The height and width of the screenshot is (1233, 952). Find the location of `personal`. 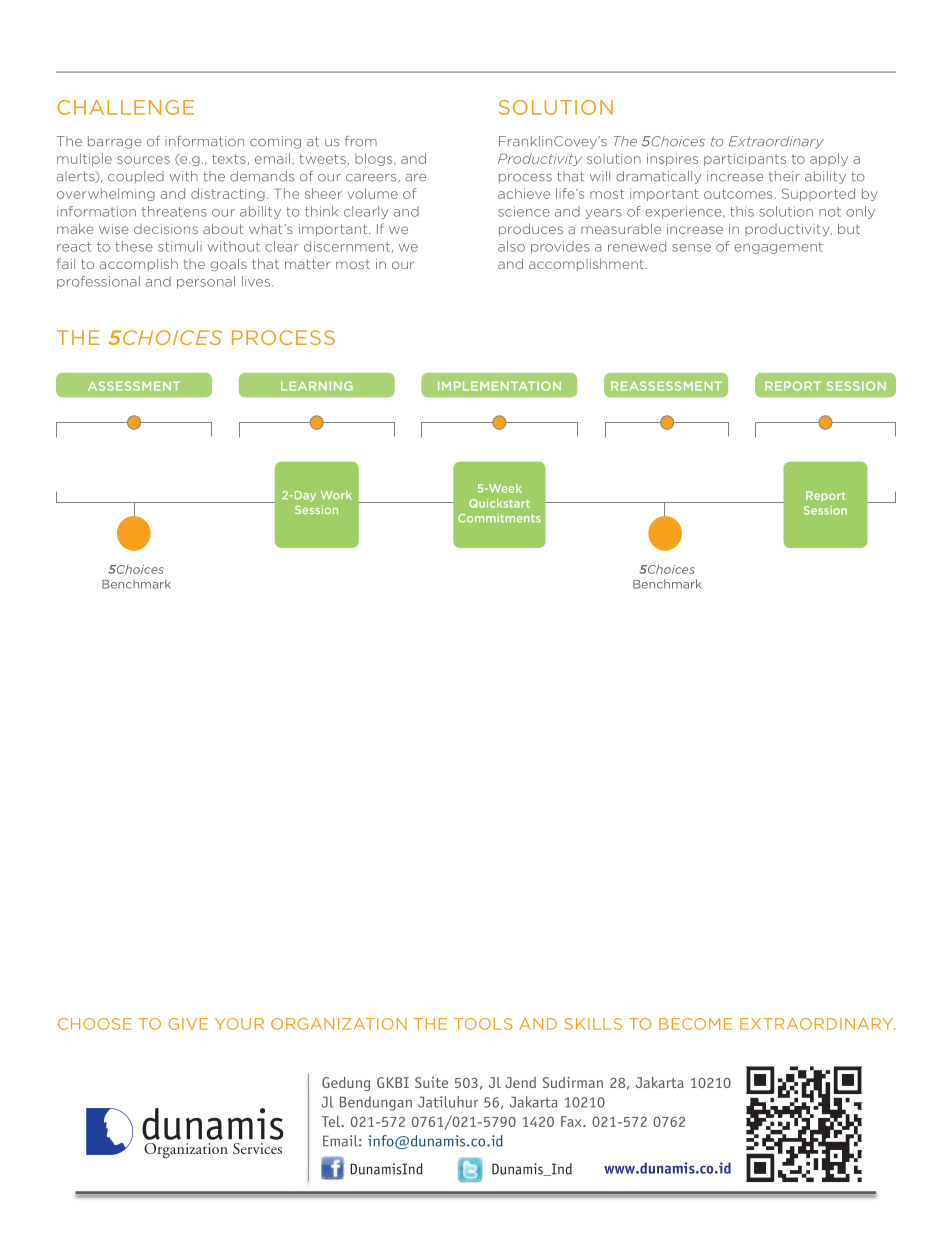

personal is located at coordinates (206, 282).
